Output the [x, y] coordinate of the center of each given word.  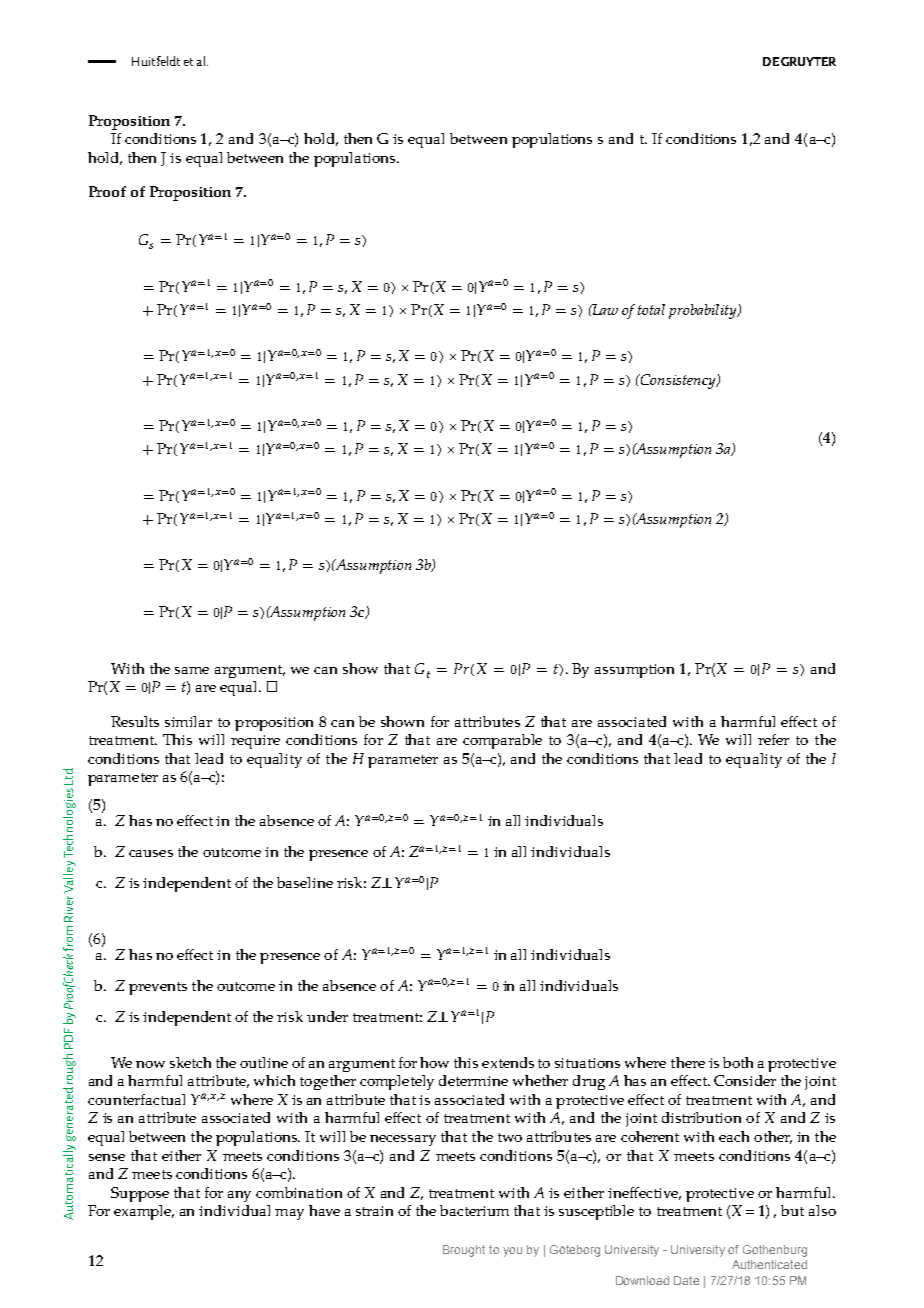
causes [151, 853]
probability [704, 311]
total [651, 309]
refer [773, 739]
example [144, 1212]
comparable [502, 741]
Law [604, 309]
